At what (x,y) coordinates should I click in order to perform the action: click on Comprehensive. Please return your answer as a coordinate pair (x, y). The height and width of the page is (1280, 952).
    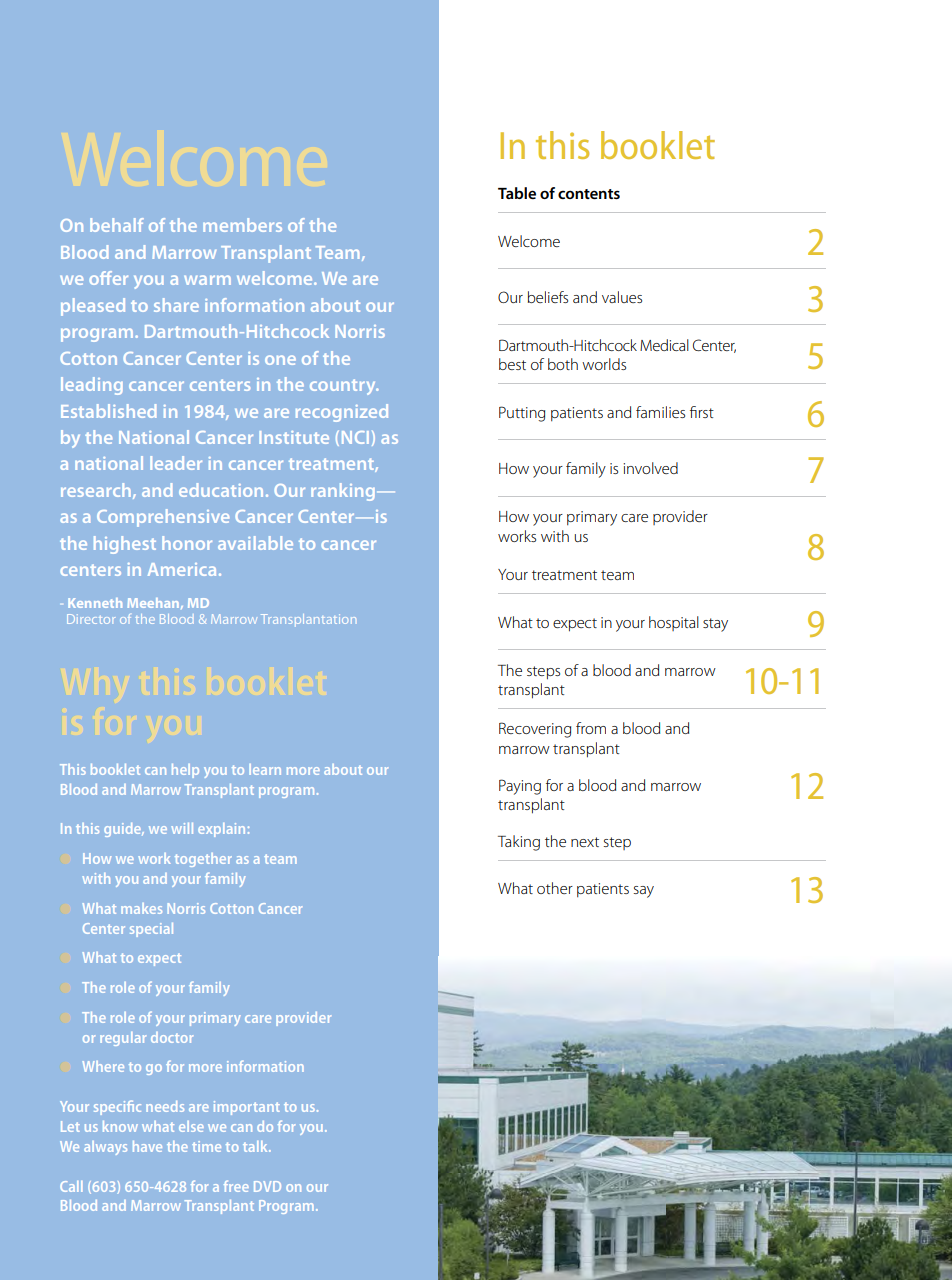
    Looking at the image, I should click on (163, 518).
